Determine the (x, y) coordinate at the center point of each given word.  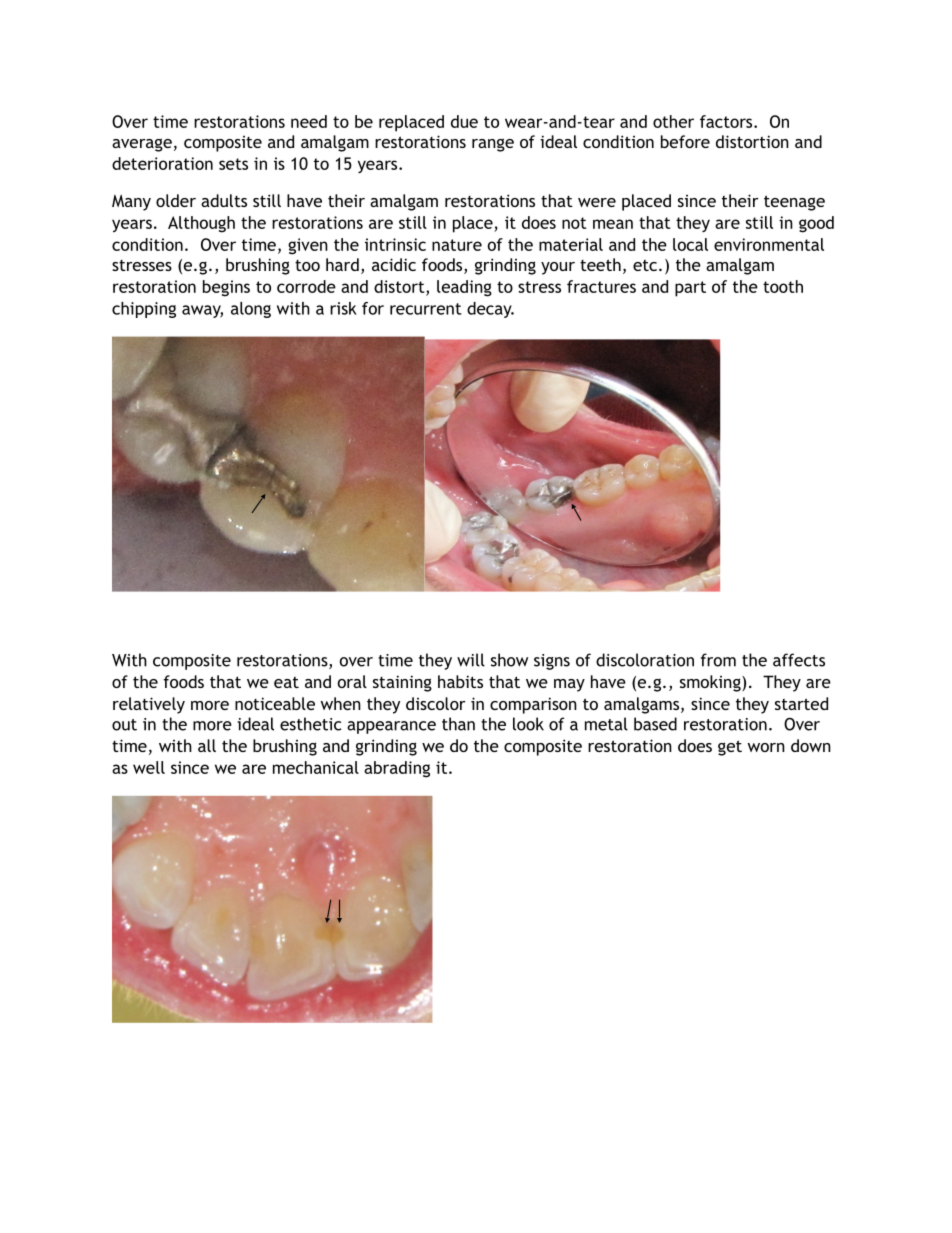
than (458, 724)
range (493, 145)
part (690, 289)
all (207, 745)
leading (464, 288)
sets (233, 164)
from (718, 660)
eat (286, 682)
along (251, 310)
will (471, 660)
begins (226, 288)
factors (727, 121)
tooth (783, 286)
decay (490, 310)
